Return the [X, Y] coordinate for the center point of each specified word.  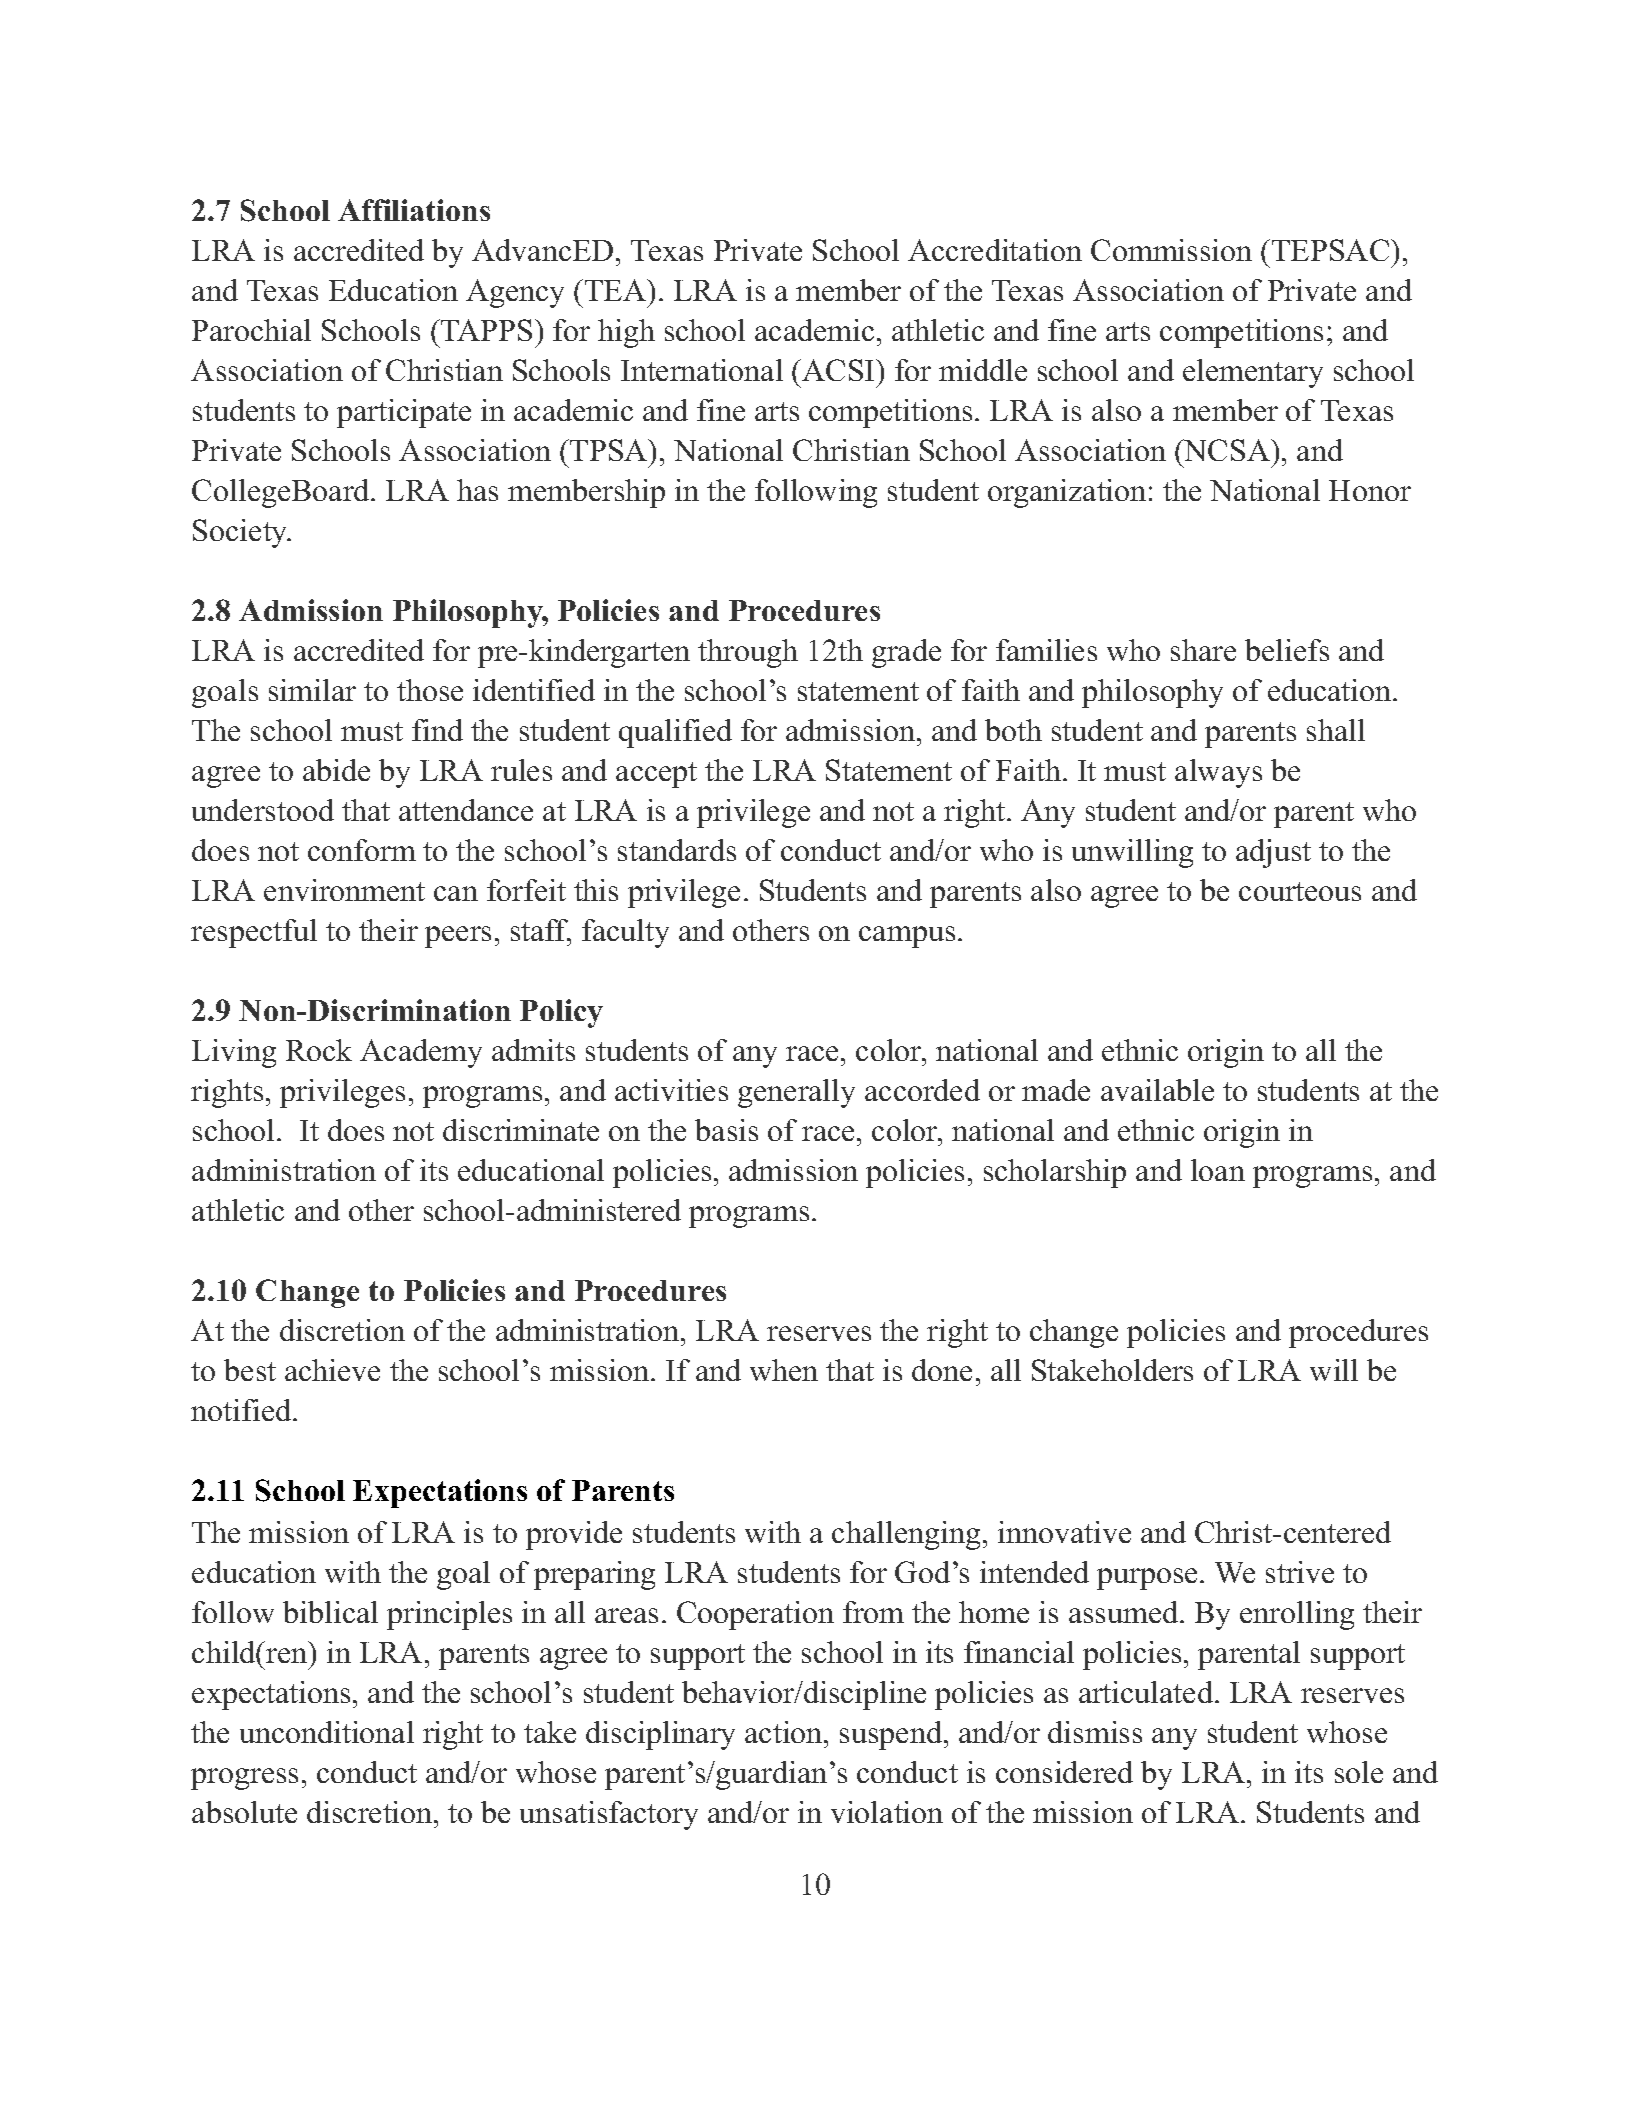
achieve [332, 1370]
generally [796, 1093]
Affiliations [414, 210]
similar [312, 690]
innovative [1064, 1532]
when [784, 1370]
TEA [617, 290]
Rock [319, 1050]
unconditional [327, 1732]
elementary [1253, 373]
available [1157, 1090]
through [748, 653]
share [1203, 650]
